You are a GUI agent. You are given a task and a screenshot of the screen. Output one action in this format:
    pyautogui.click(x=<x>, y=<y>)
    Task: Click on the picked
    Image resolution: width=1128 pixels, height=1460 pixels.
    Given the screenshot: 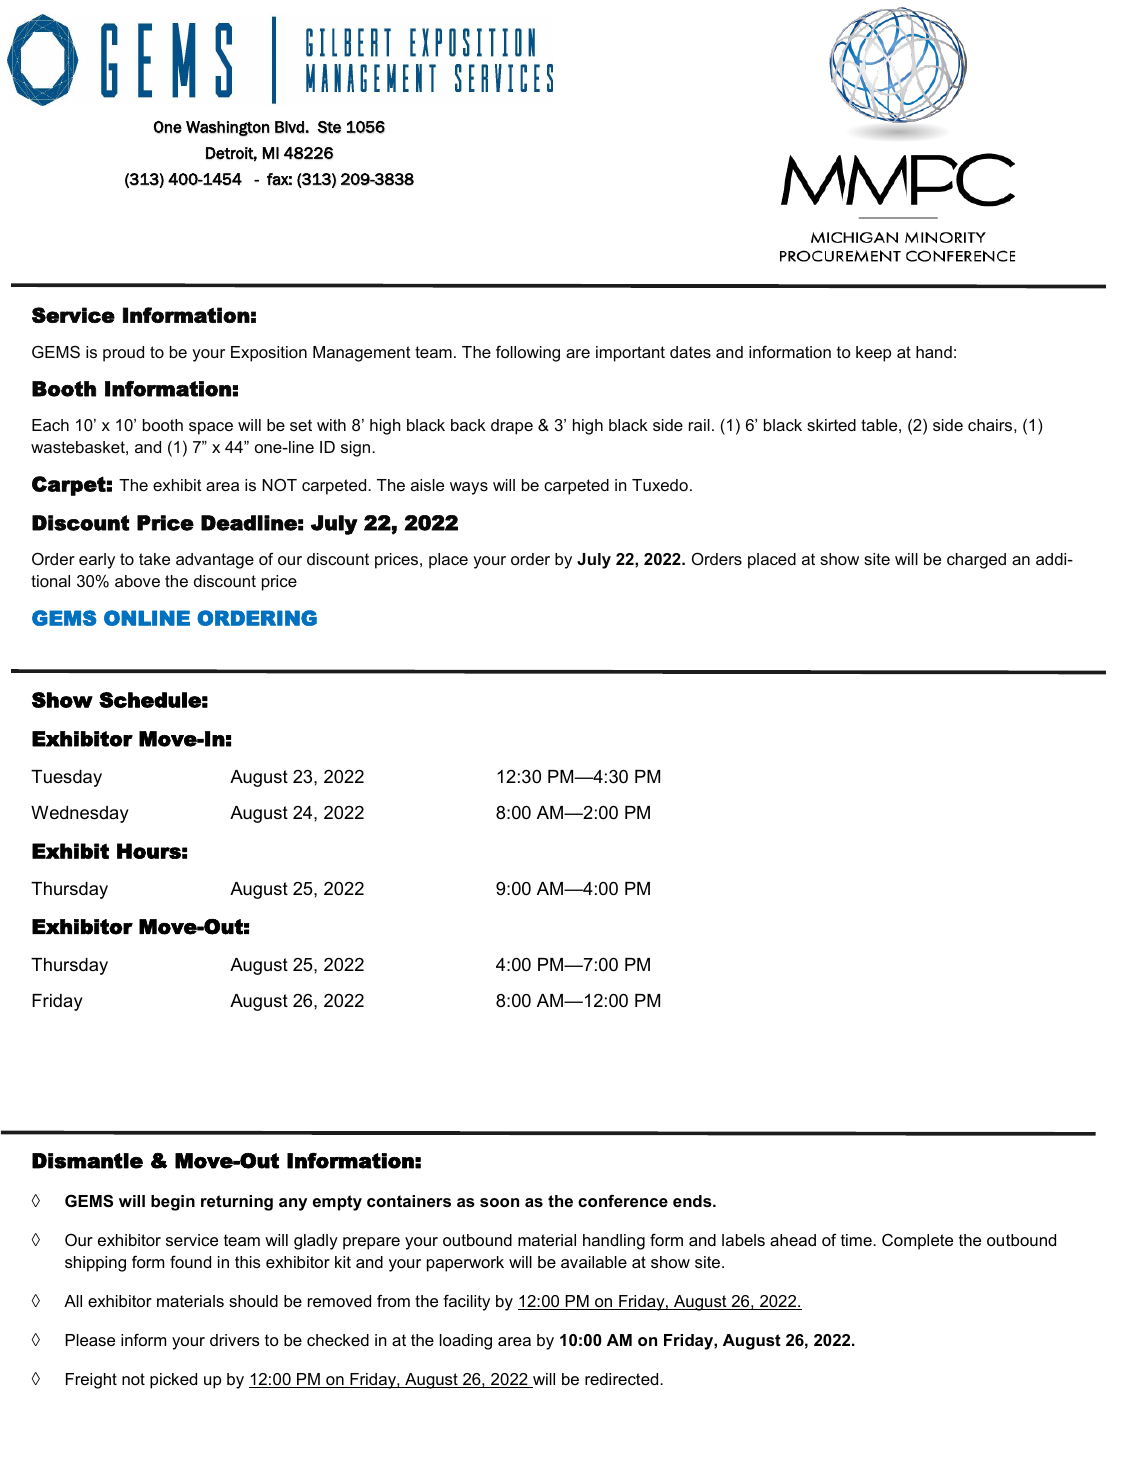 What is the action you would take?
    pyautogui.click(x=173, y=1381)
